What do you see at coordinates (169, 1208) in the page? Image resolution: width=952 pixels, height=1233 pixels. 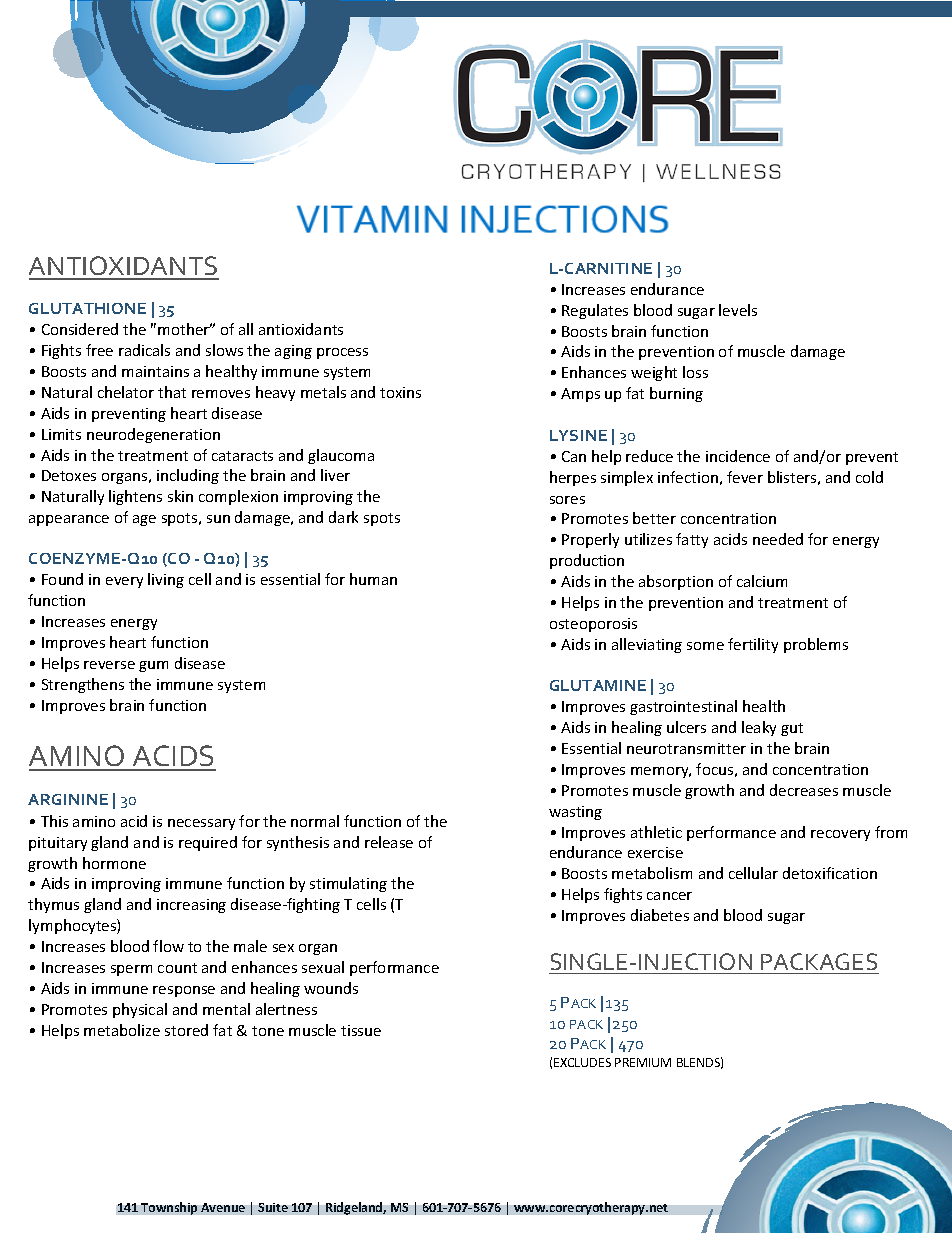 I see `Township` at bounding box center [169, 1208].
